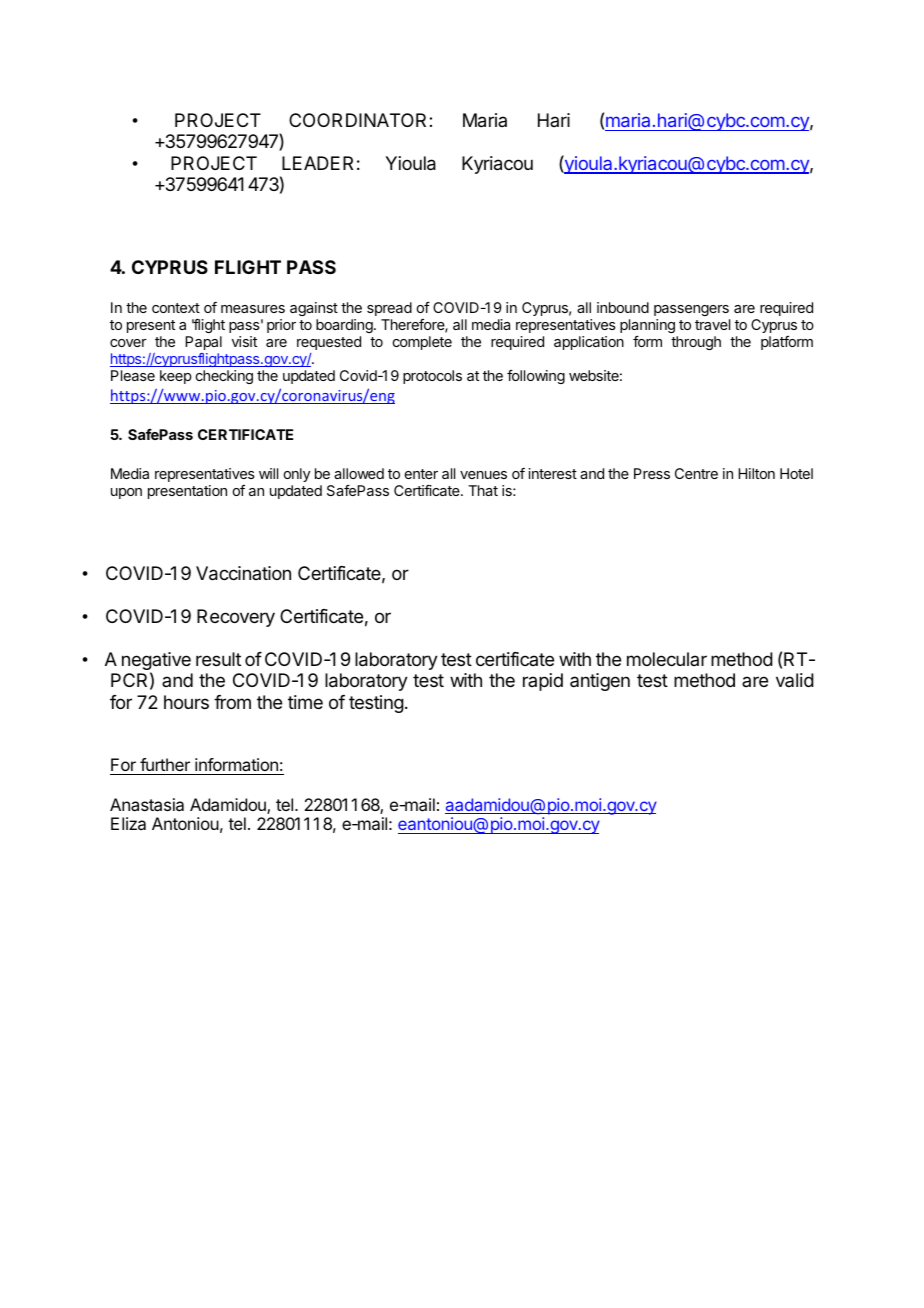 This screenshot has width=924, height=1308. I want to click on molecular, so click(667, 659).
